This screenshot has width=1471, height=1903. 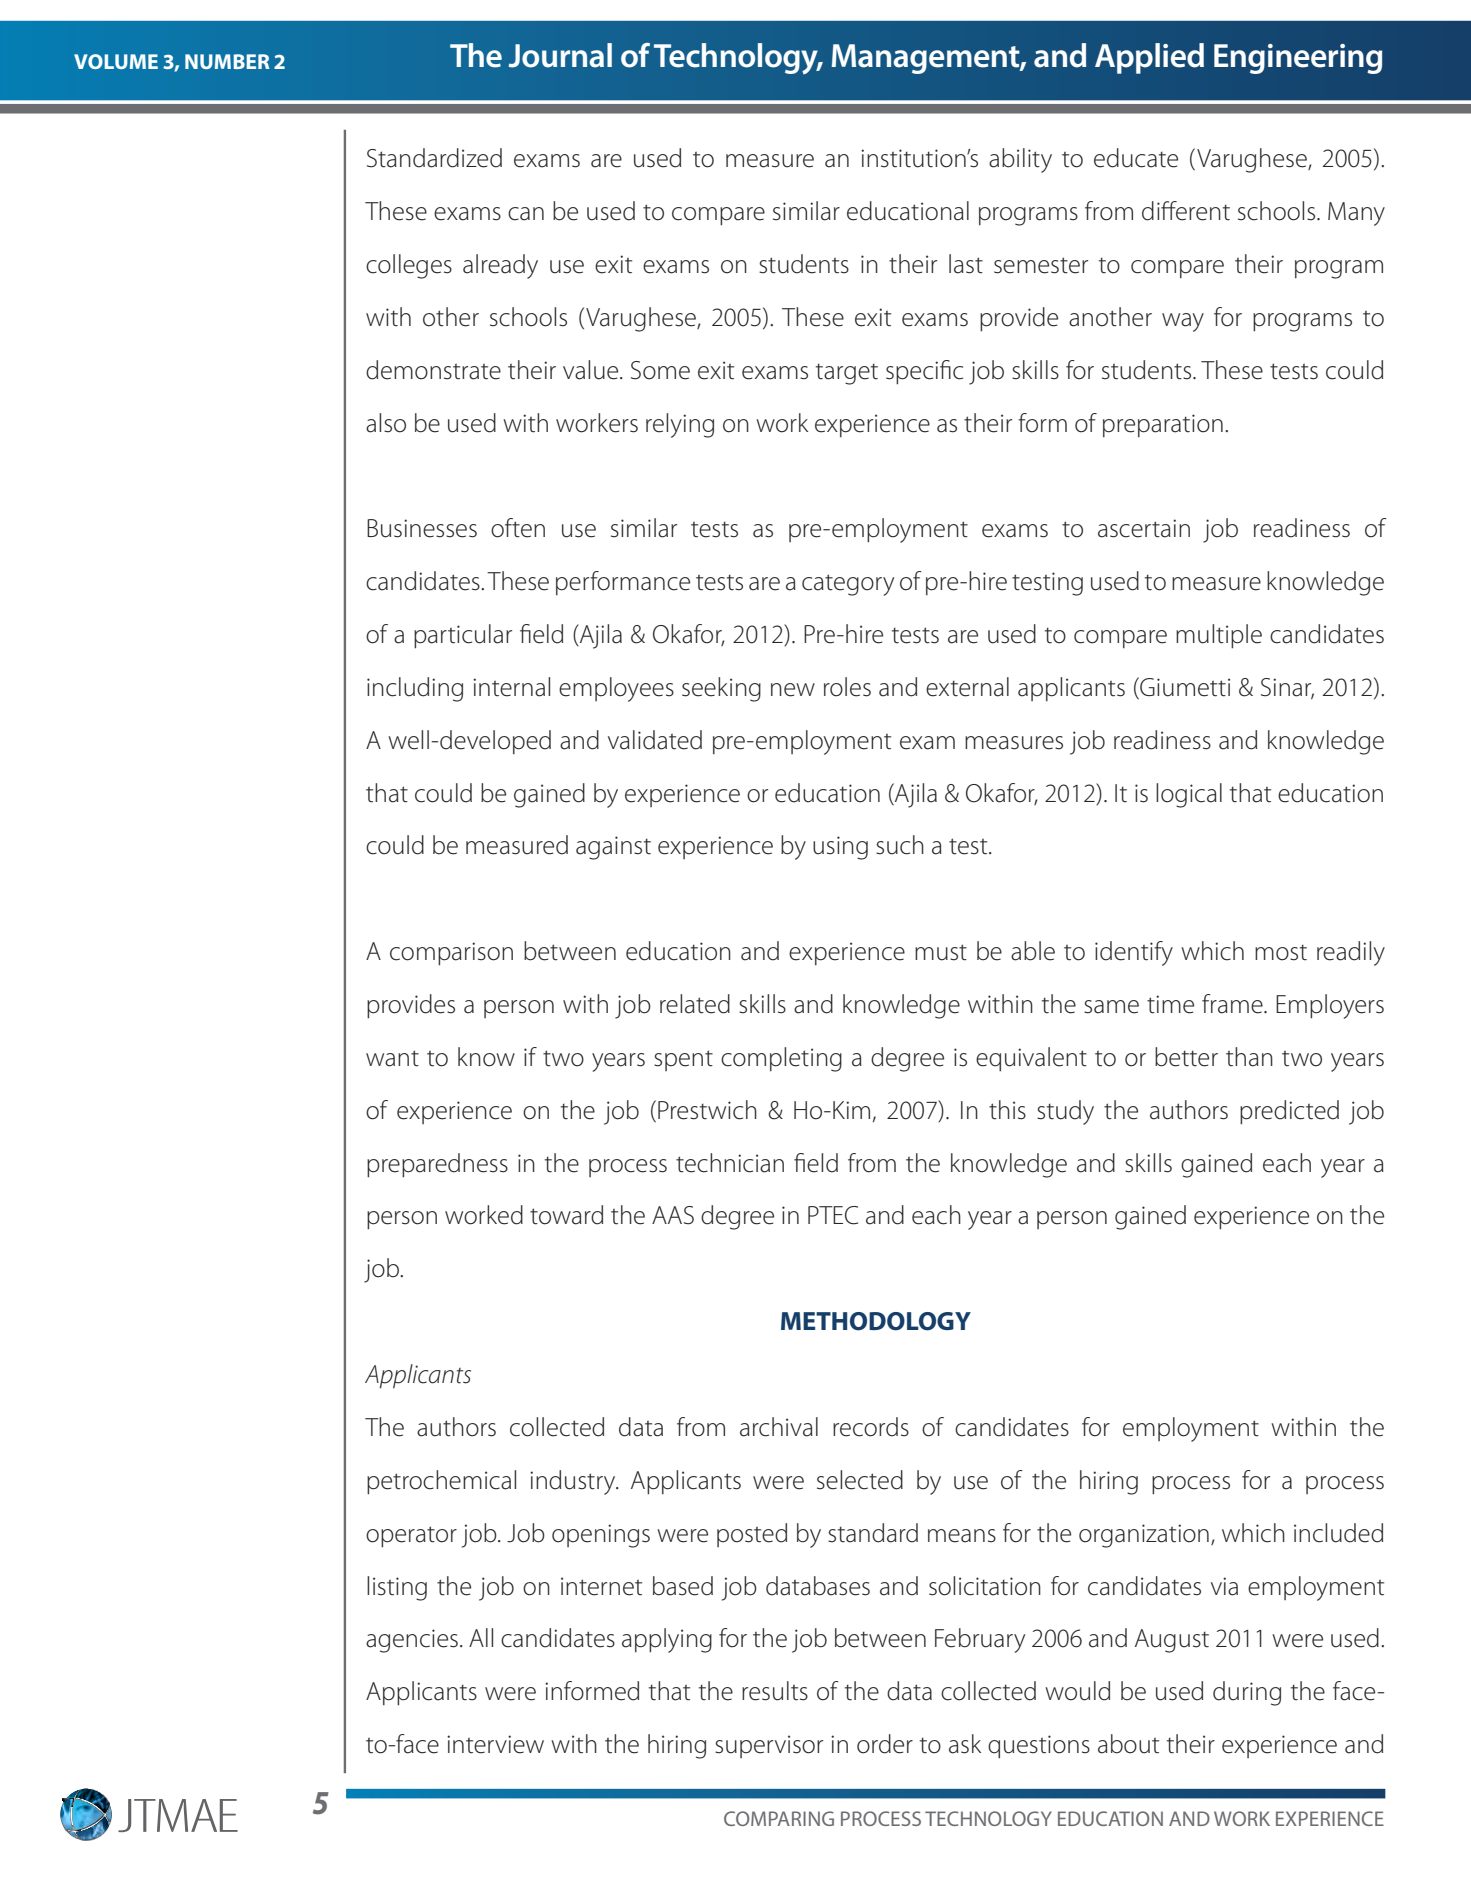 I want to click on predicted, so click(x=1289, y=1112).
